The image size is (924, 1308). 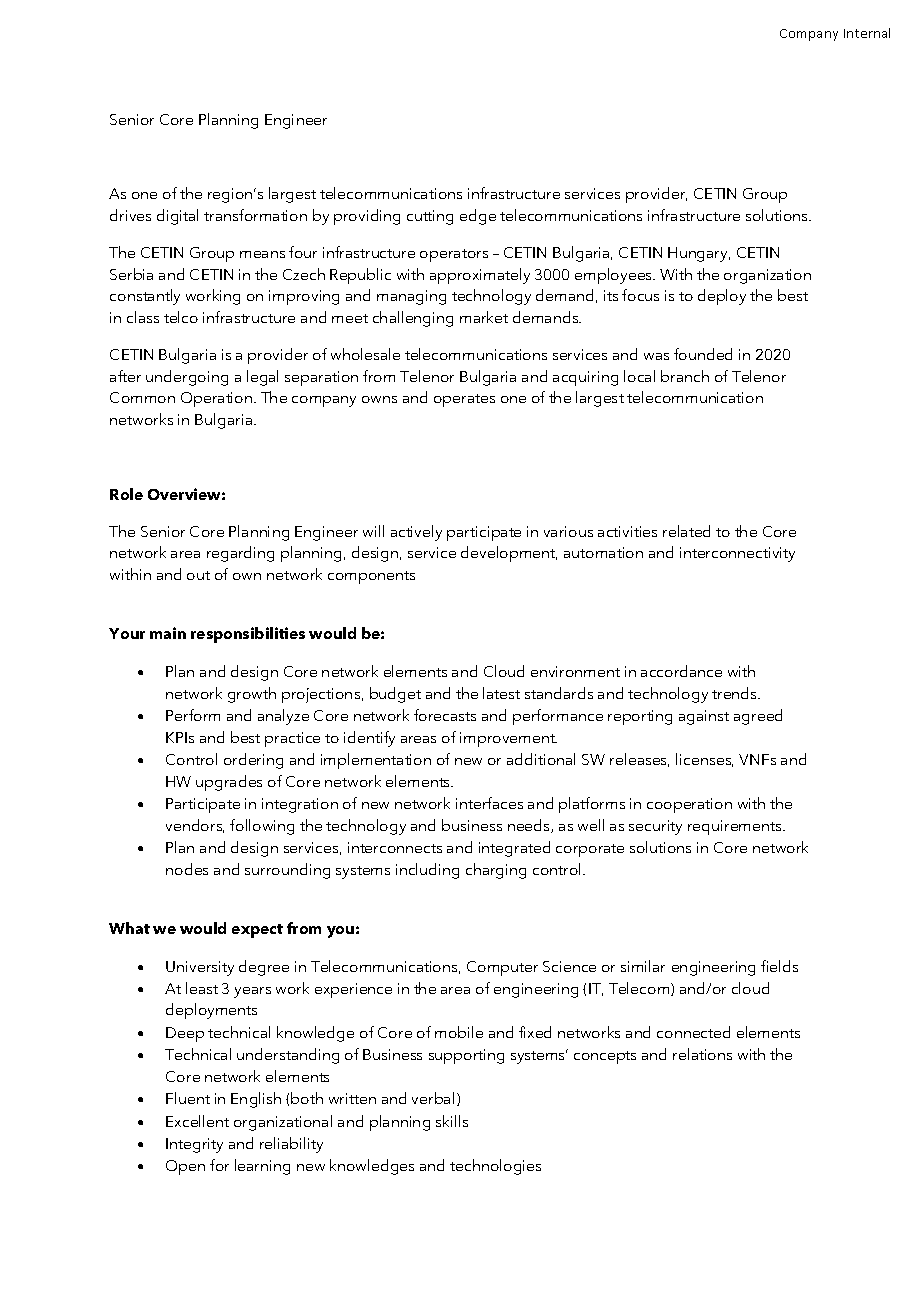 I want to click on requirements, so click(x=736, y=827).
